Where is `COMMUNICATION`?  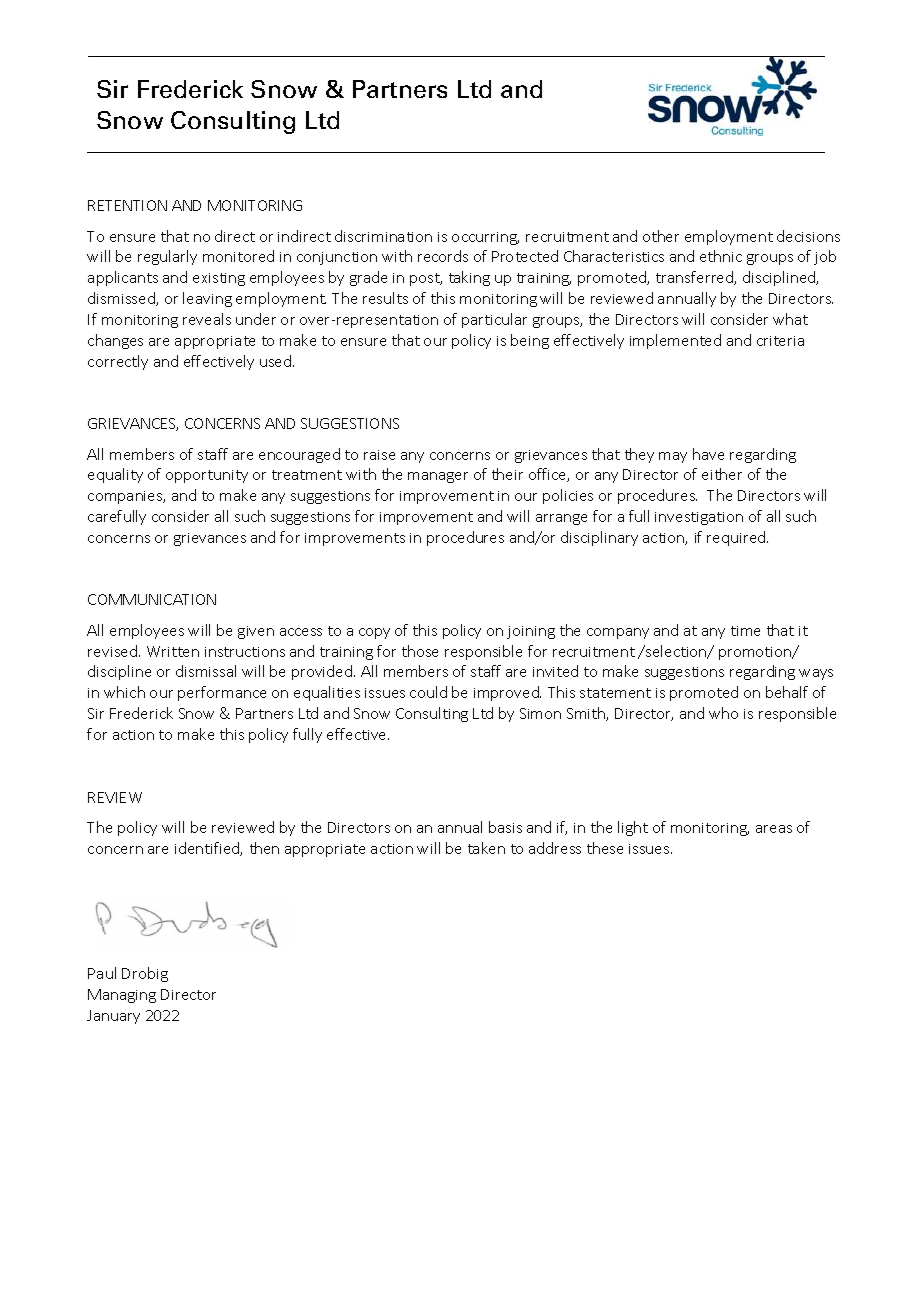
COMMUNICATION is located at coordinates (152, 599).
